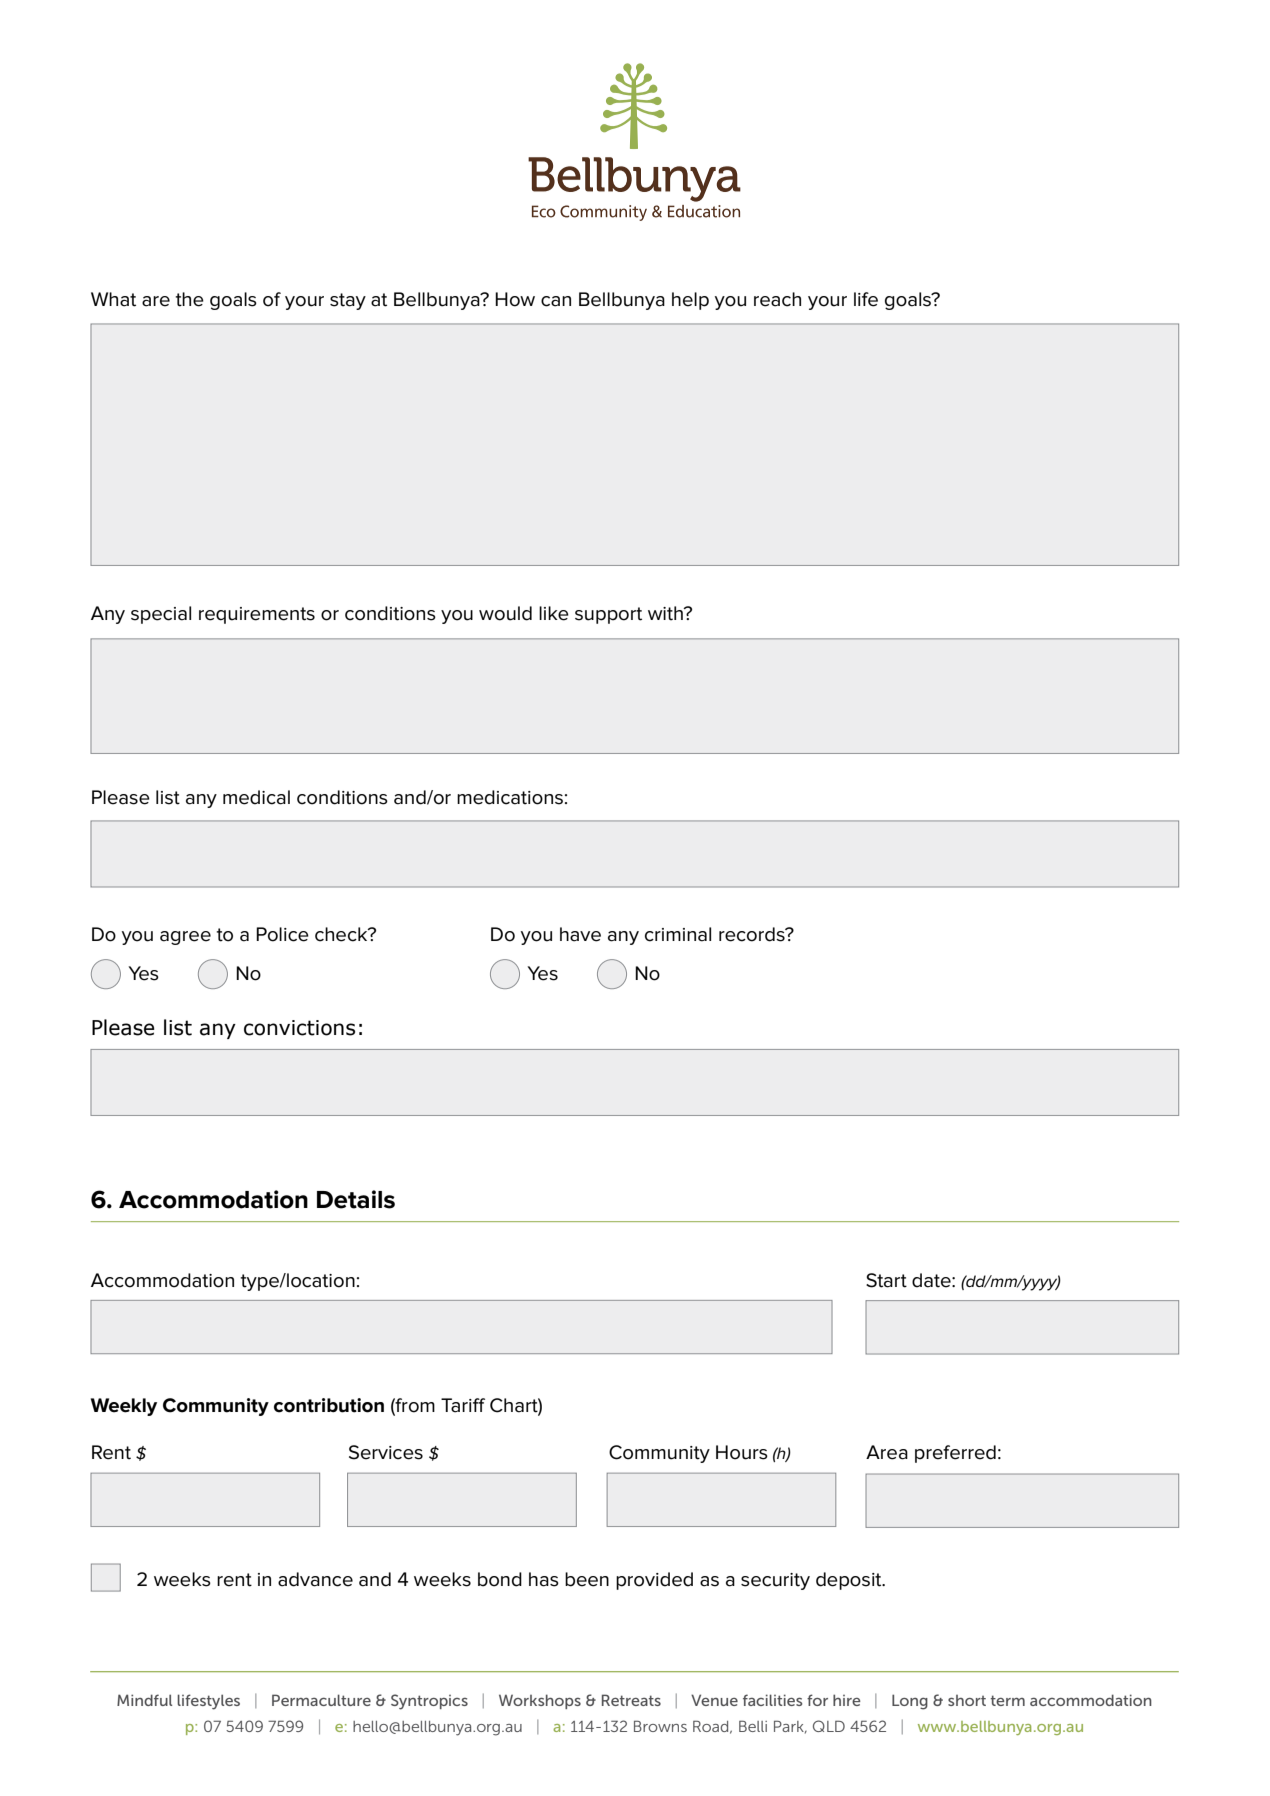 The width and height of the page is (1270, 1796). Describe the element at coordinates (540, 1701) in the page. I see `Workshops` at that location.
